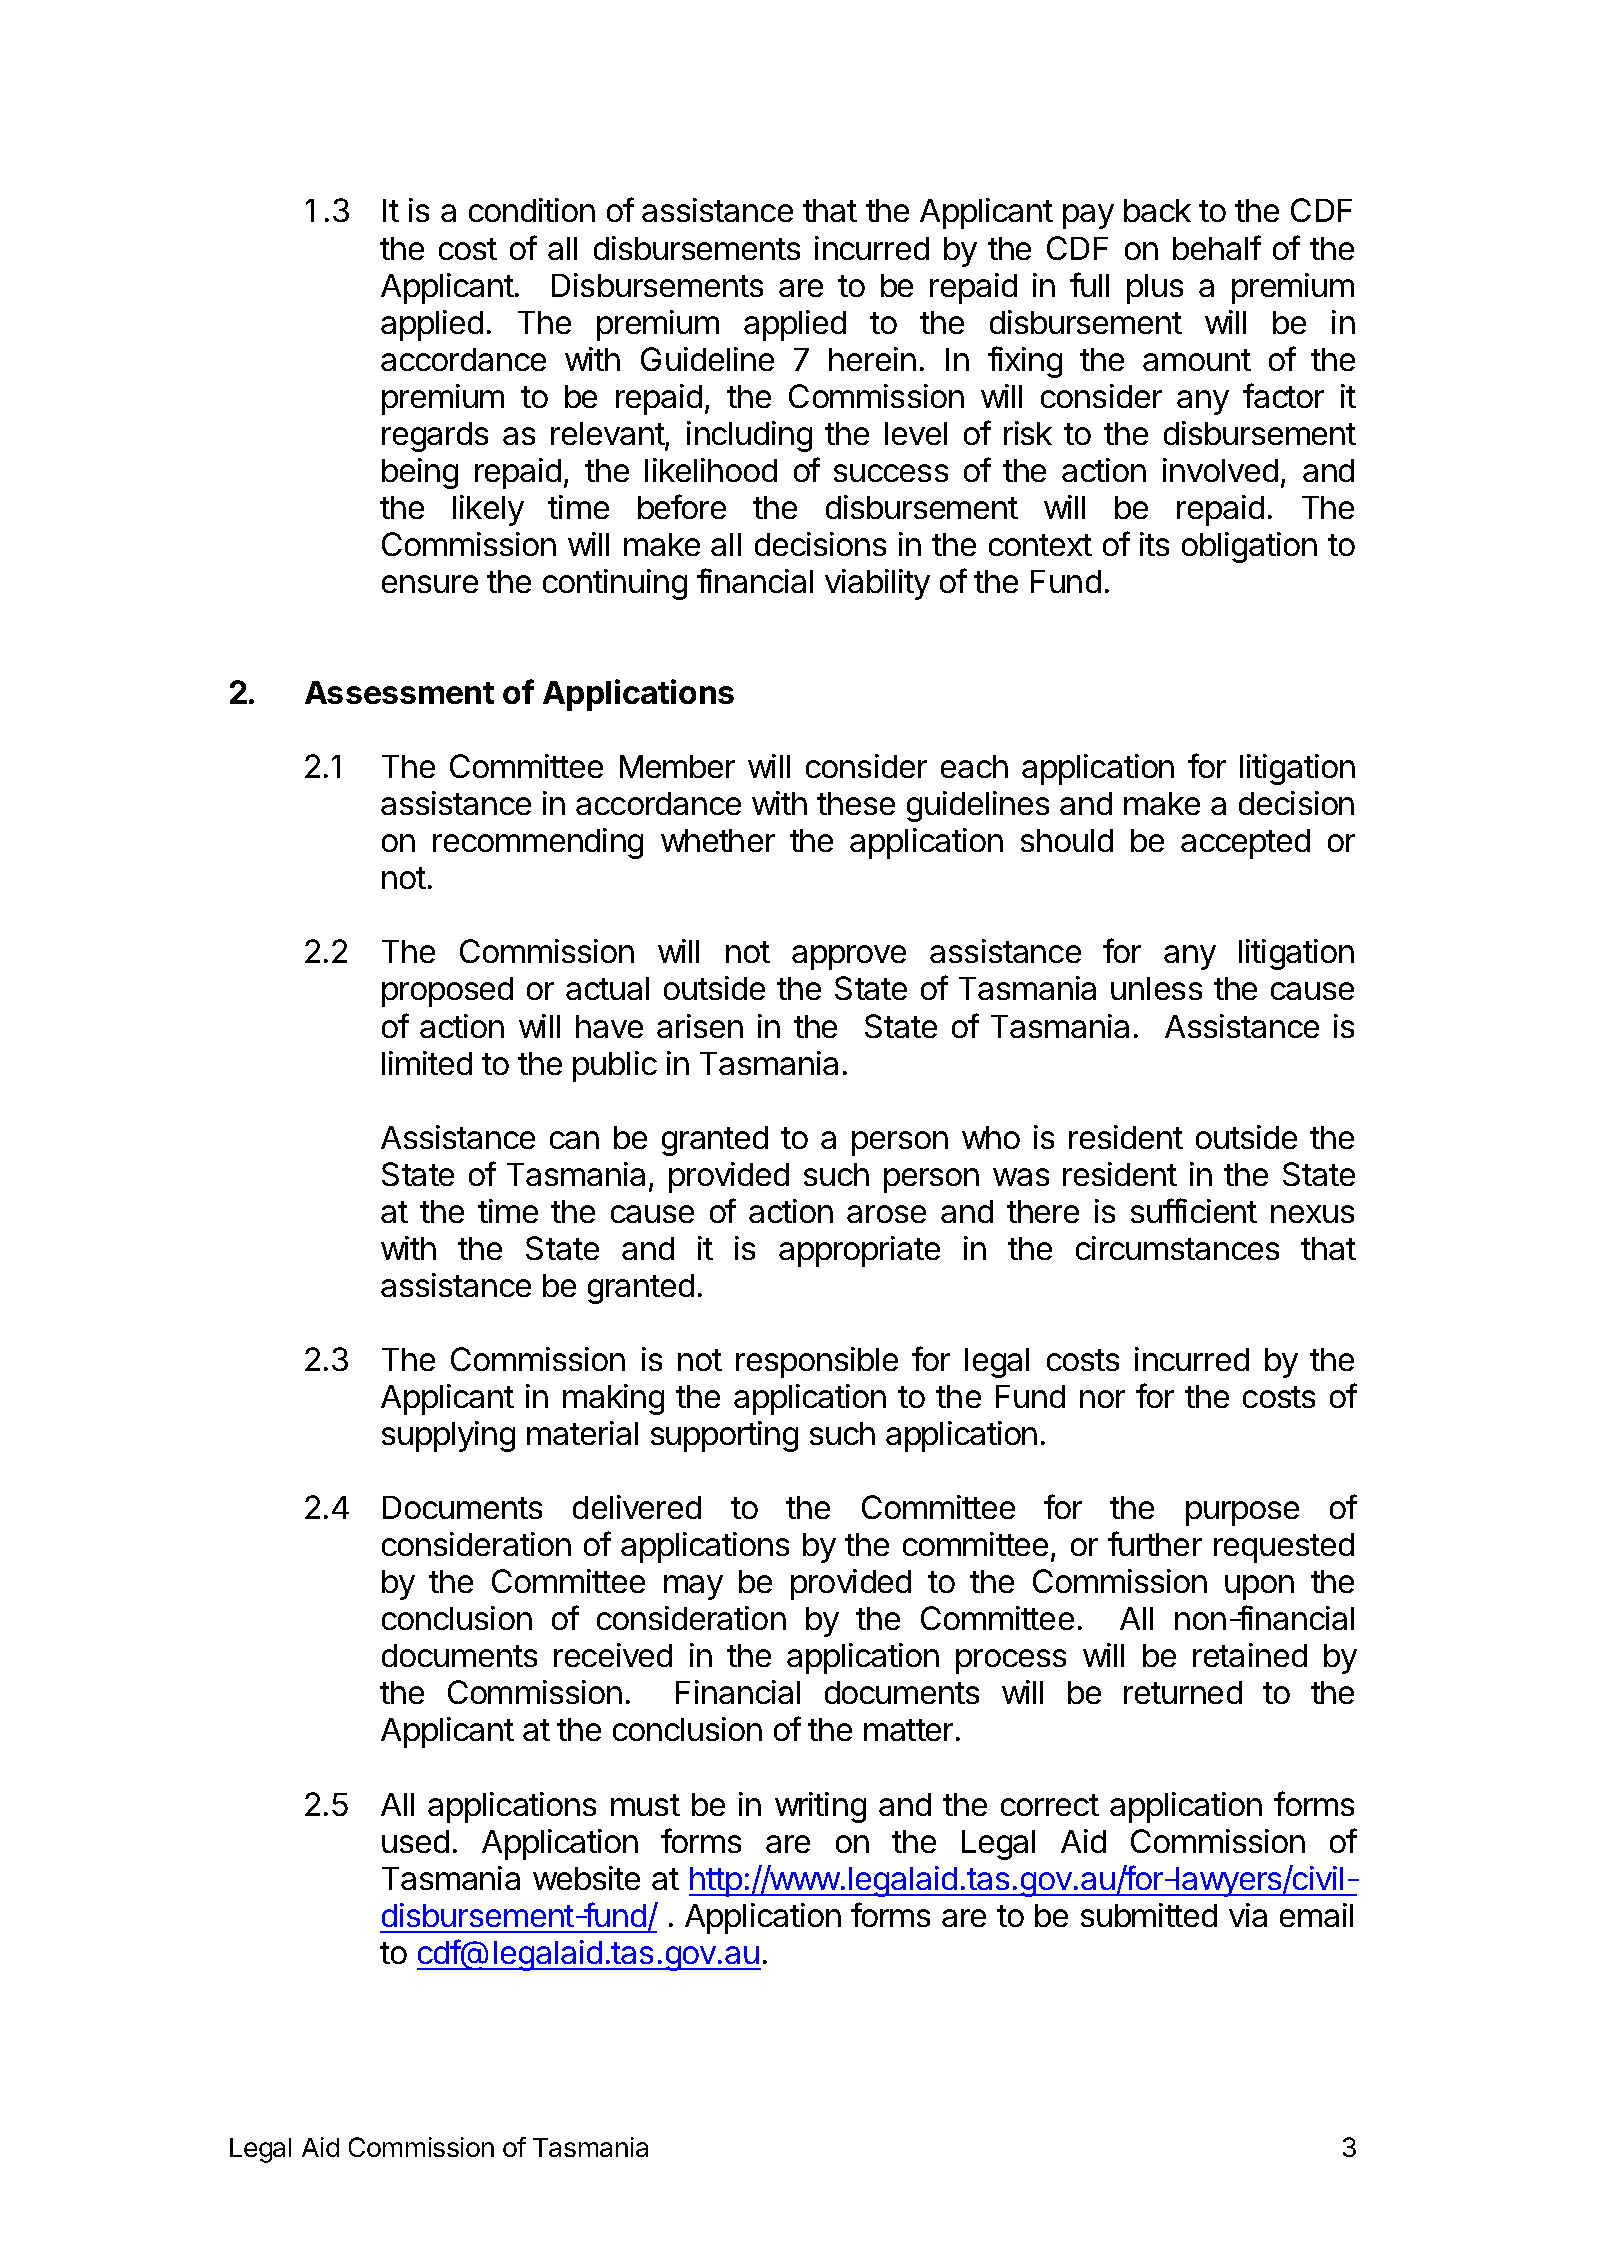  What do you see at coordinates (849, 957) in the screenshot?
I see `approve` at bounding box center [849, 957].
